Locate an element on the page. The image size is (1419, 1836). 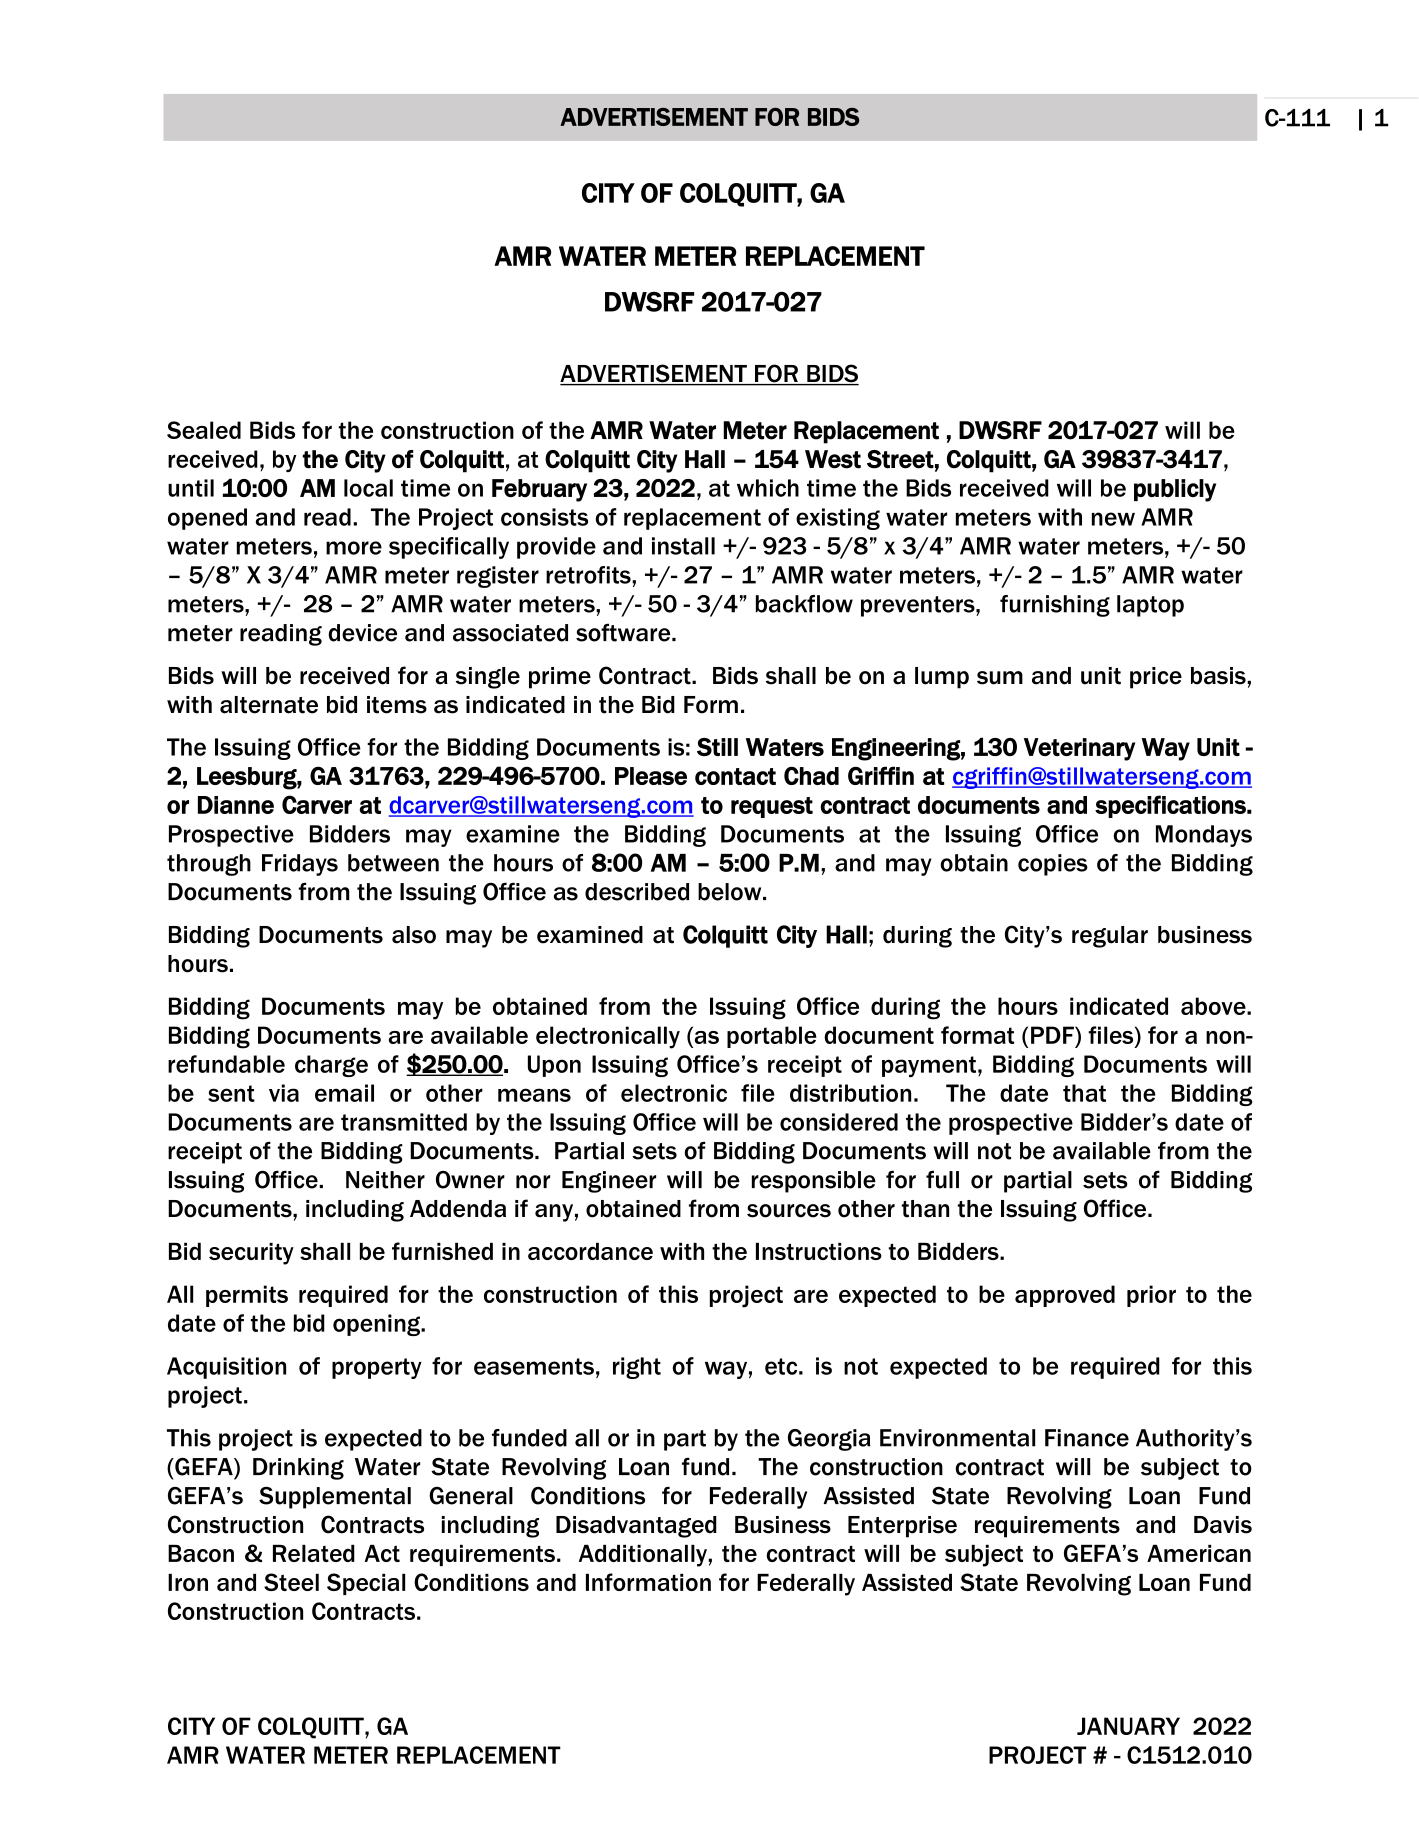
portable is located at coordinates (772, 1037).
